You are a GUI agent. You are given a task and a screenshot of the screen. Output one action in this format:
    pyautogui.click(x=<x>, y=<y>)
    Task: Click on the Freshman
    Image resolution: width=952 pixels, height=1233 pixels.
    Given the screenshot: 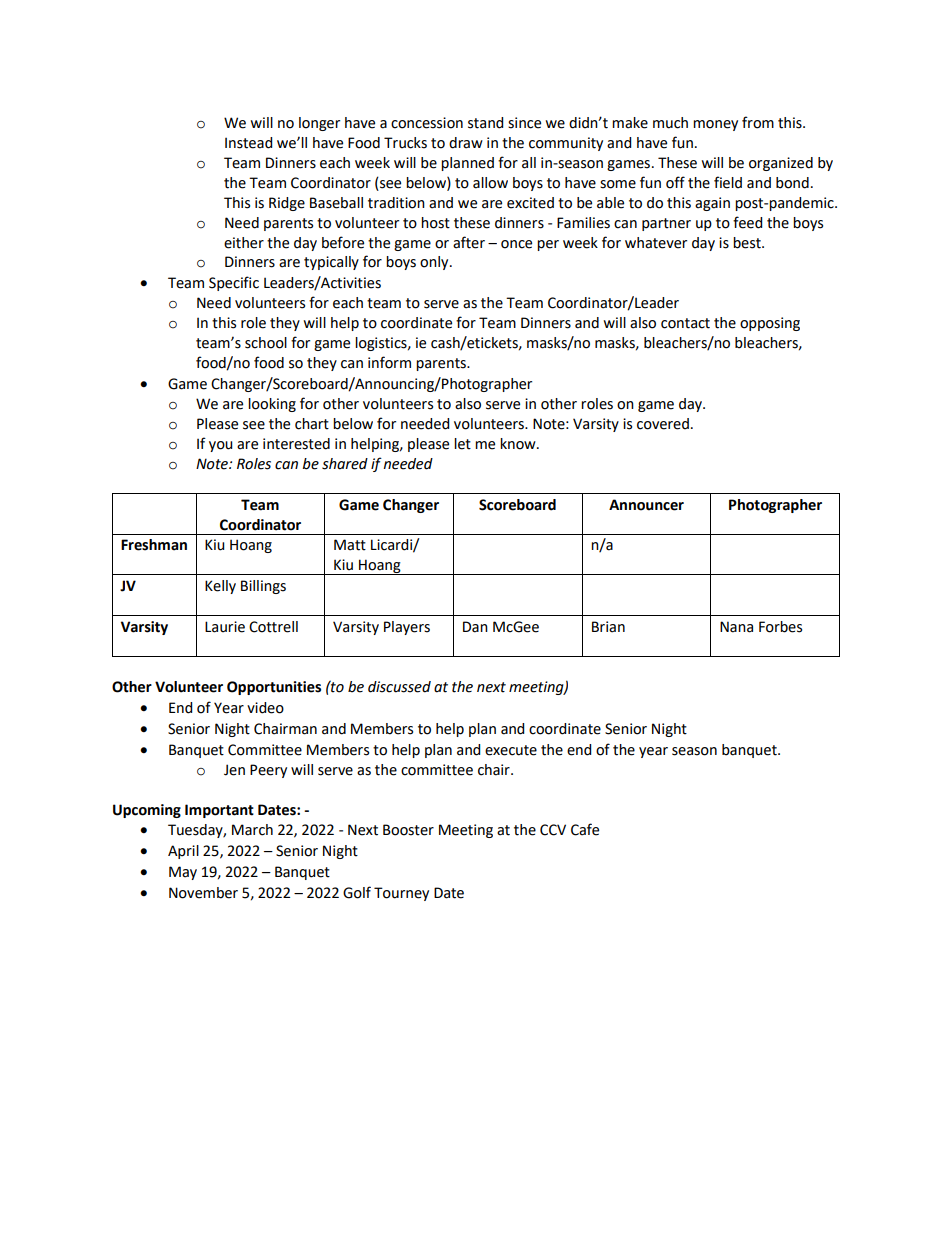 What is the action you would take?
    pyautogui.click(x=154, y=545)
